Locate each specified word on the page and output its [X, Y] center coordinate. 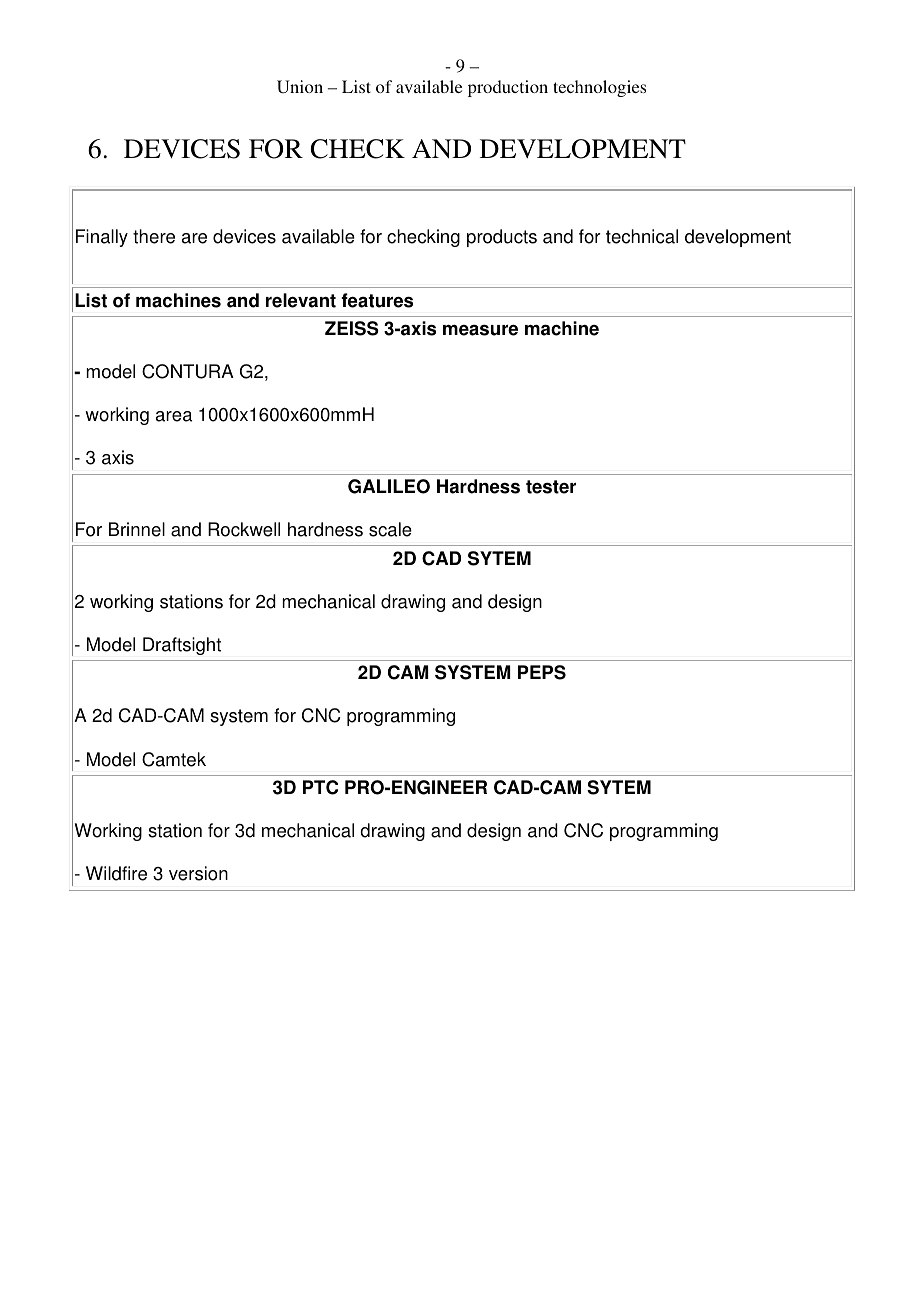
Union [300, 86]
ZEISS [352, 328]
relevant [301, 300]
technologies [599, 88]
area [174, 416]
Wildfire [116, 873]
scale [390, 529]
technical [642, 236]
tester [551, 487]
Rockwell [244, 529]
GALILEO [389, 486]
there [154, 236]
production [508, 88]
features [377, 300]
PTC [320, 787]
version [198, 873]
